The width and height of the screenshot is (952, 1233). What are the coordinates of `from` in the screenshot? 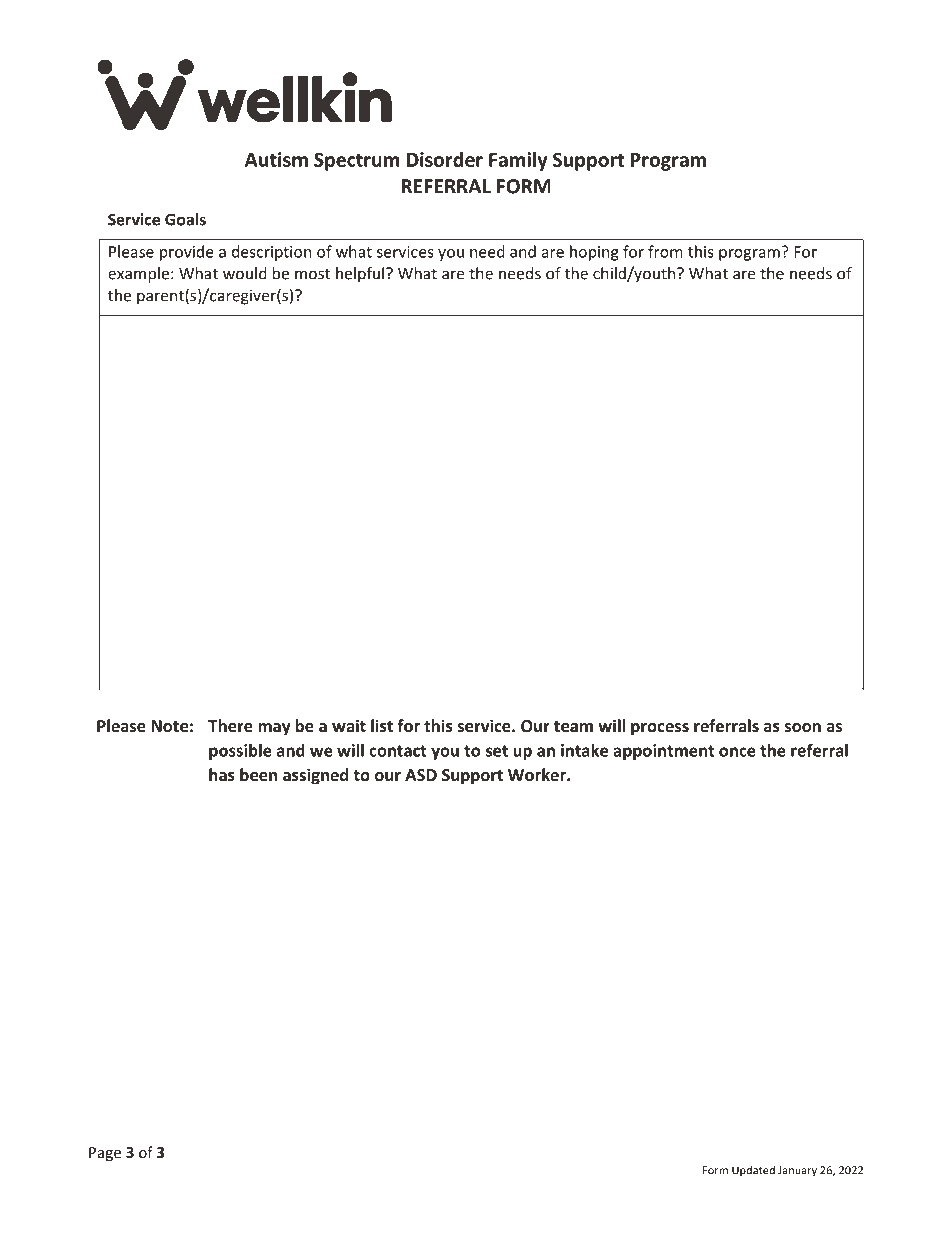 It's located at (665, 251).
